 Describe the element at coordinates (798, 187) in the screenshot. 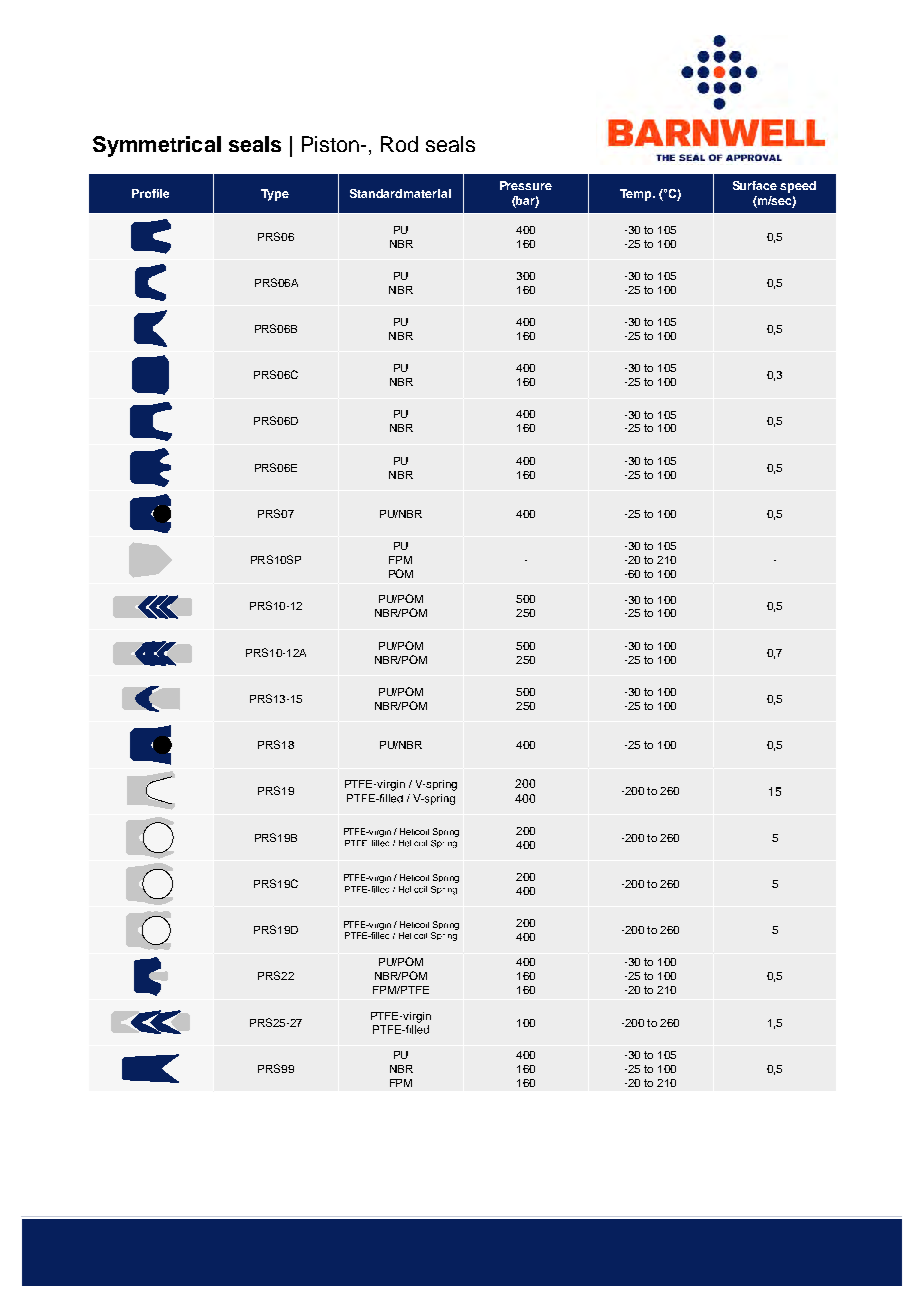

I see `speed` at that location.
